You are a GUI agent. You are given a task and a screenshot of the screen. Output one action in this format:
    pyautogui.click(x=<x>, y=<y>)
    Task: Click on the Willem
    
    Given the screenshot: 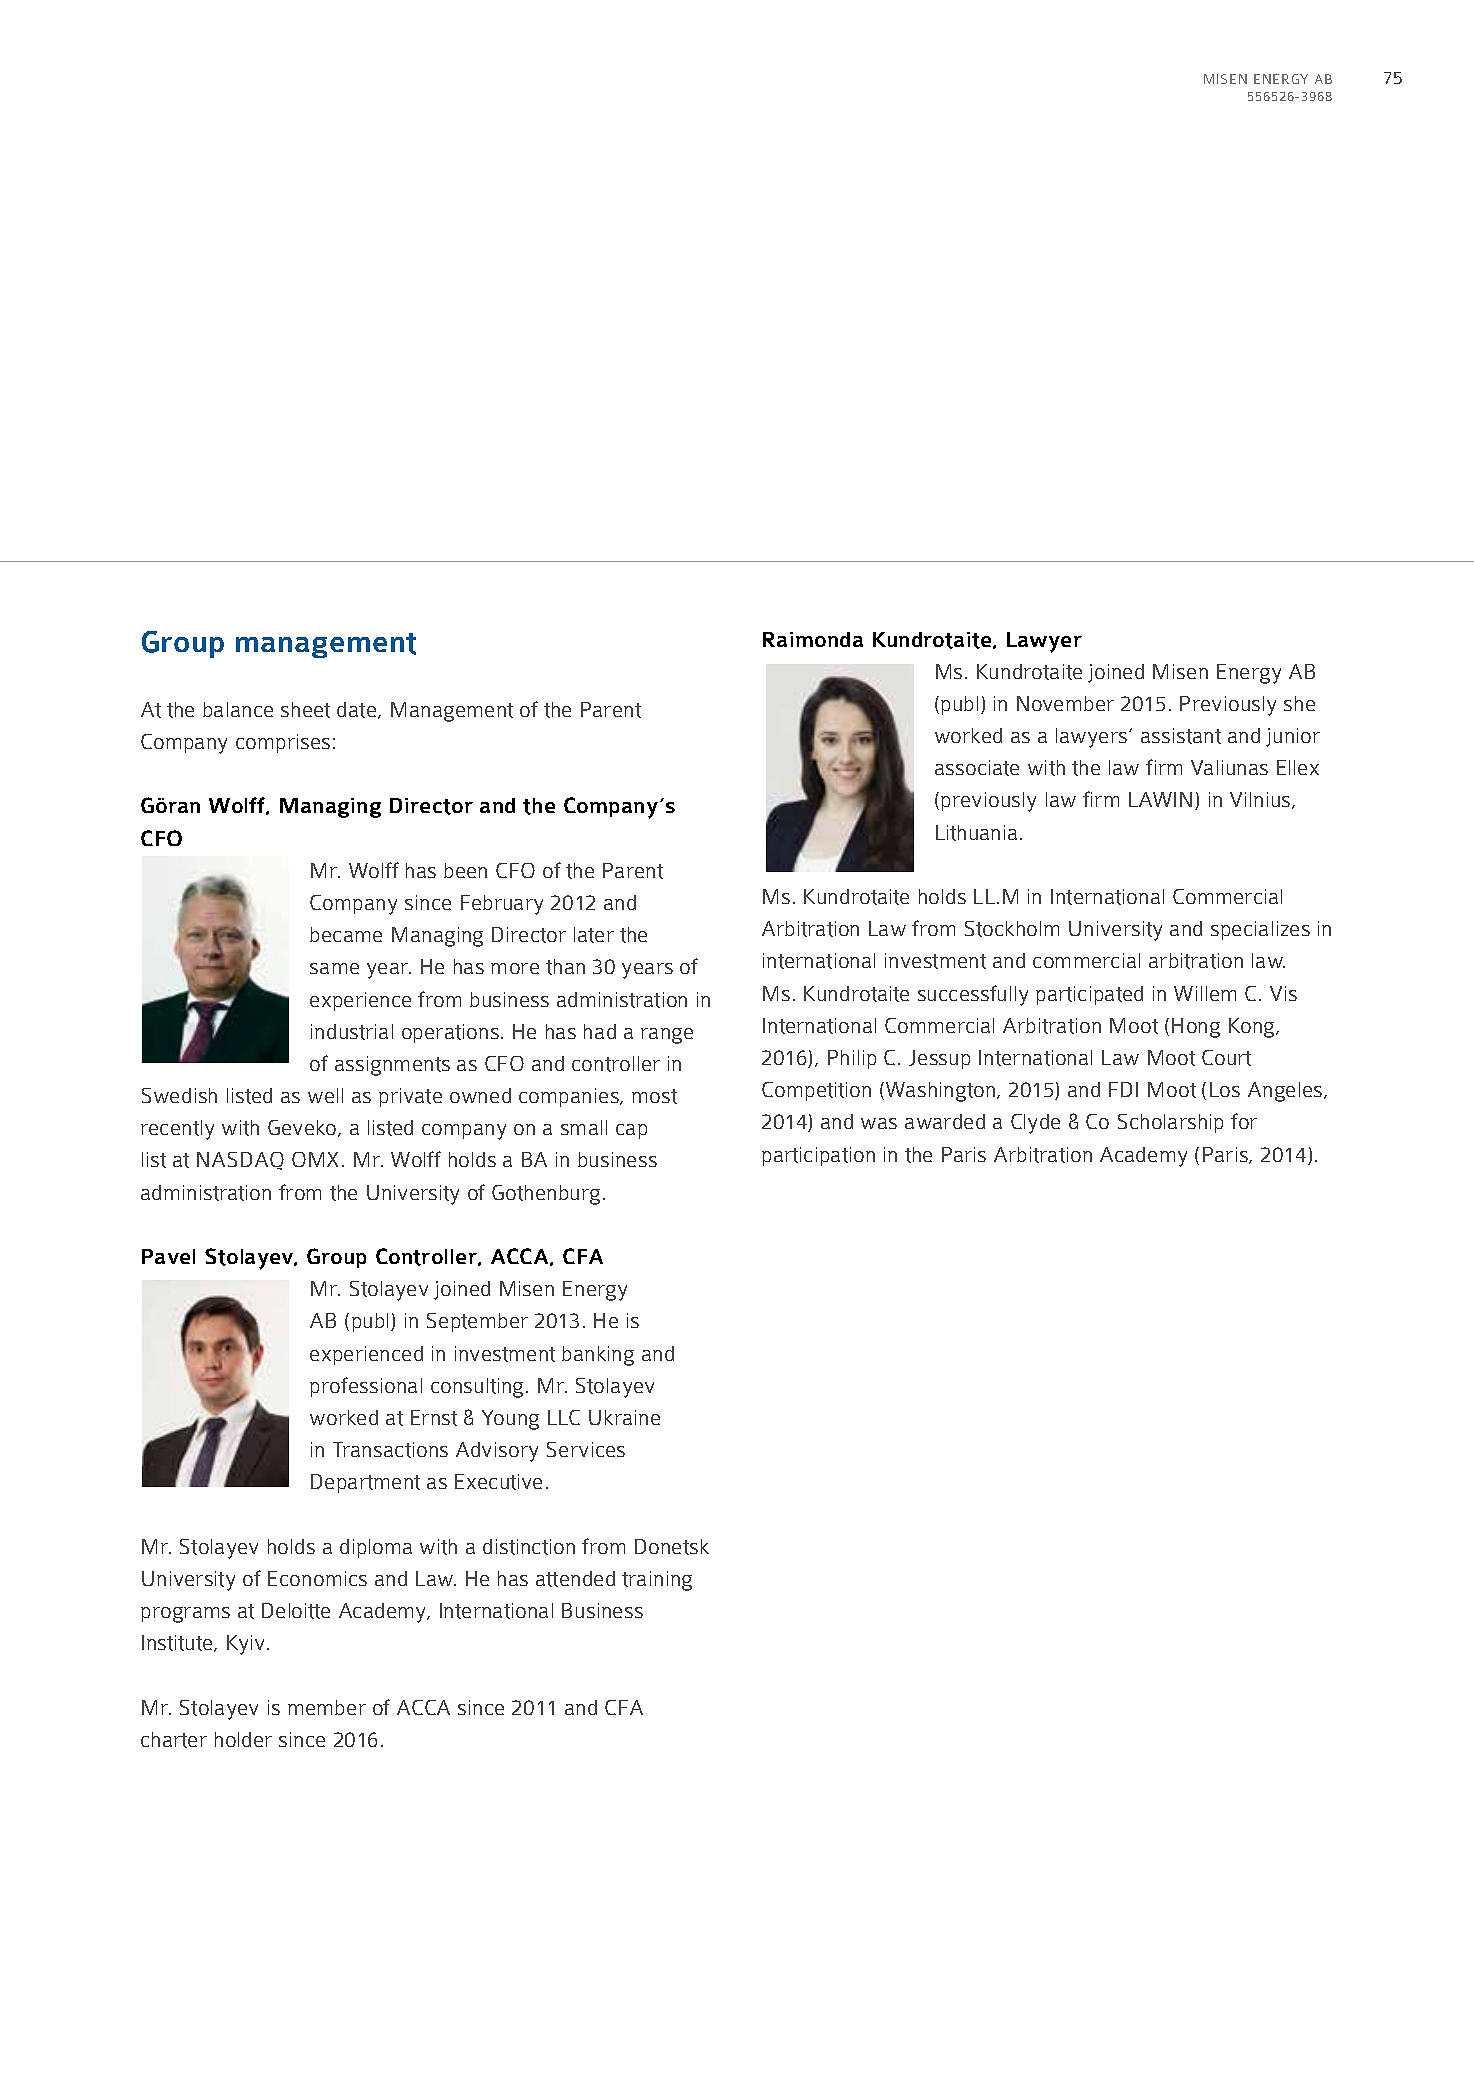 What is the action you would take?
    pyautogui.click(x=1205, y=993)
